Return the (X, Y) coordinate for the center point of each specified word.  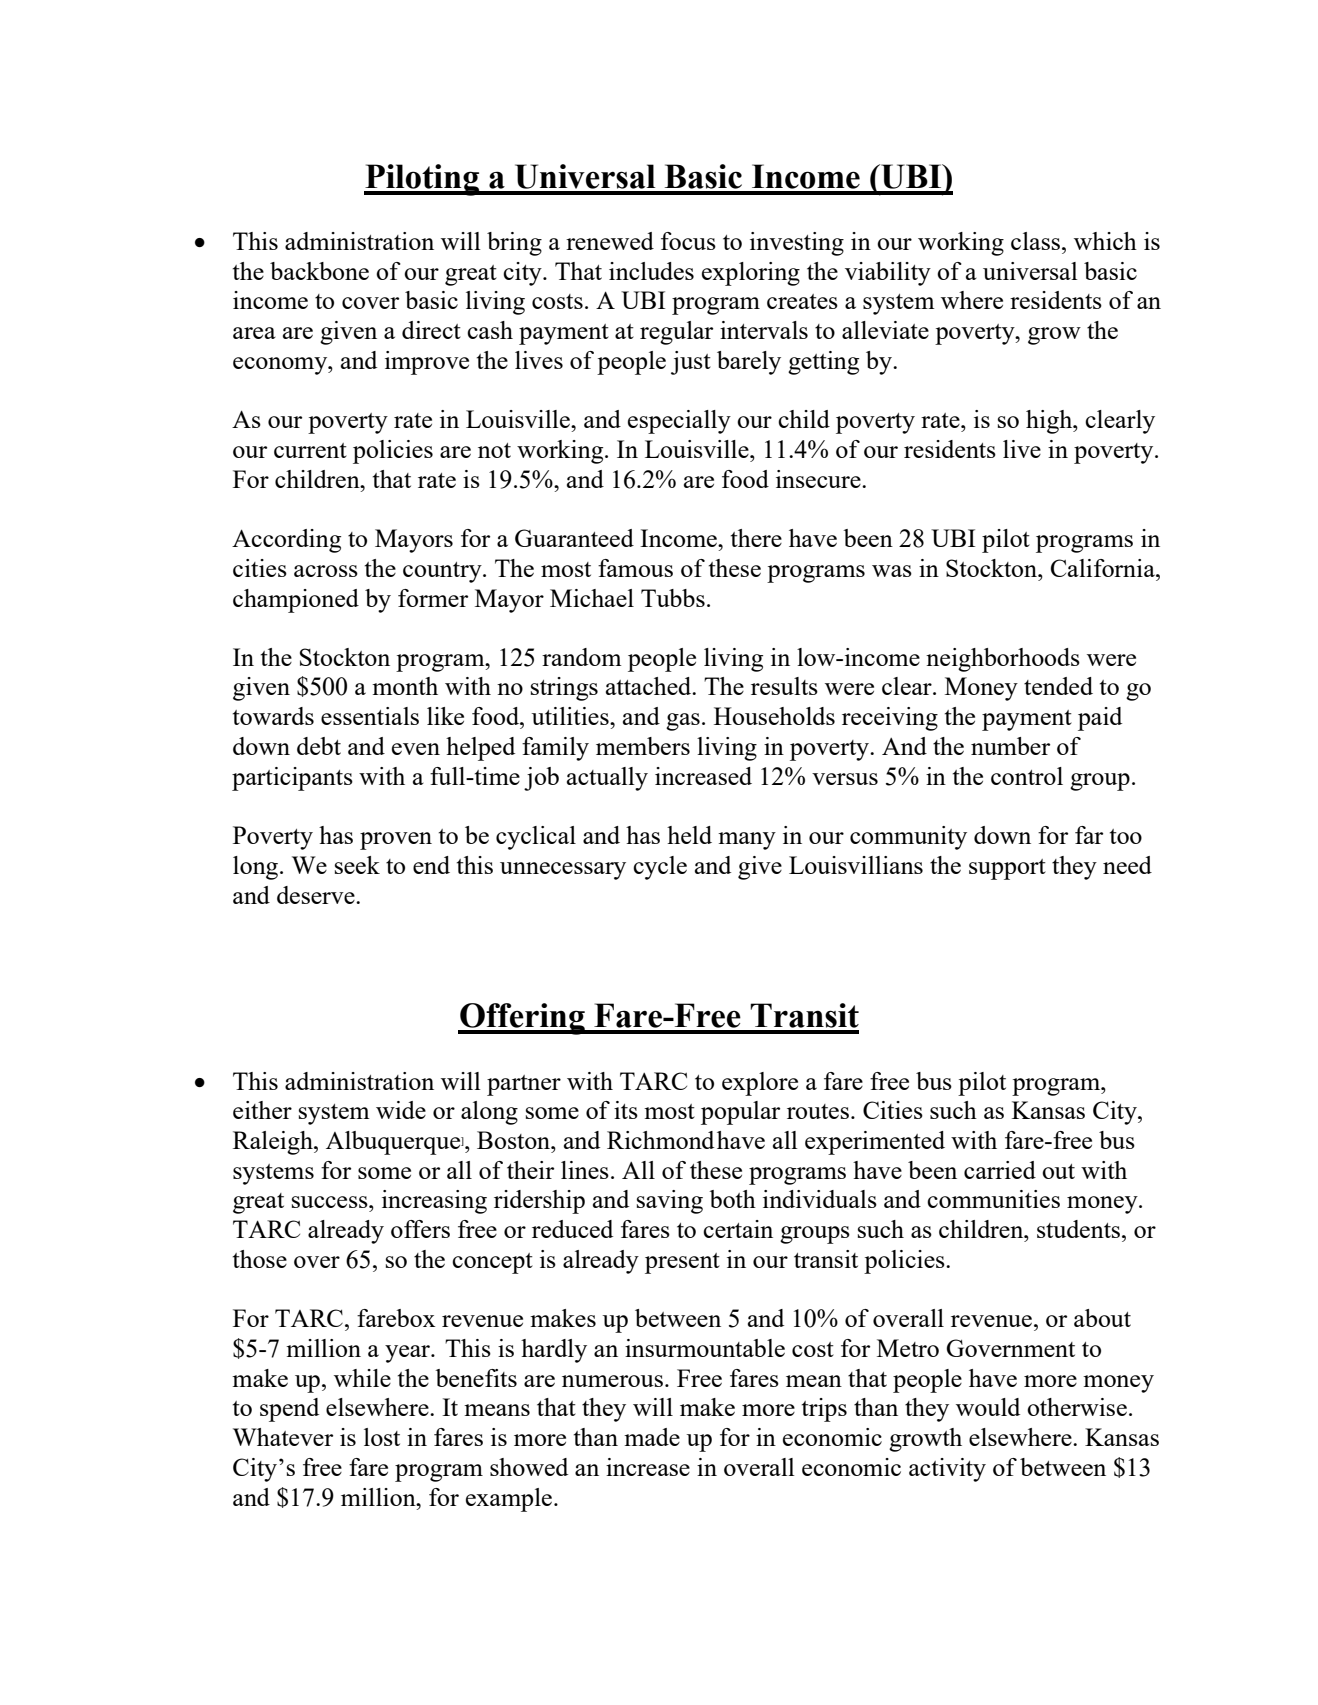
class (1035, 241)
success (331, 1202)
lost (382, 1437)
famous (635, 568)
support (1007, 869)
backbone (319, 271)
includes (651, 271)
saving (670, 1202)
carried (1000, 1170)
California (1104, 568)
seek (357, 865)
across (326, 571)
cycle (660, 868)
